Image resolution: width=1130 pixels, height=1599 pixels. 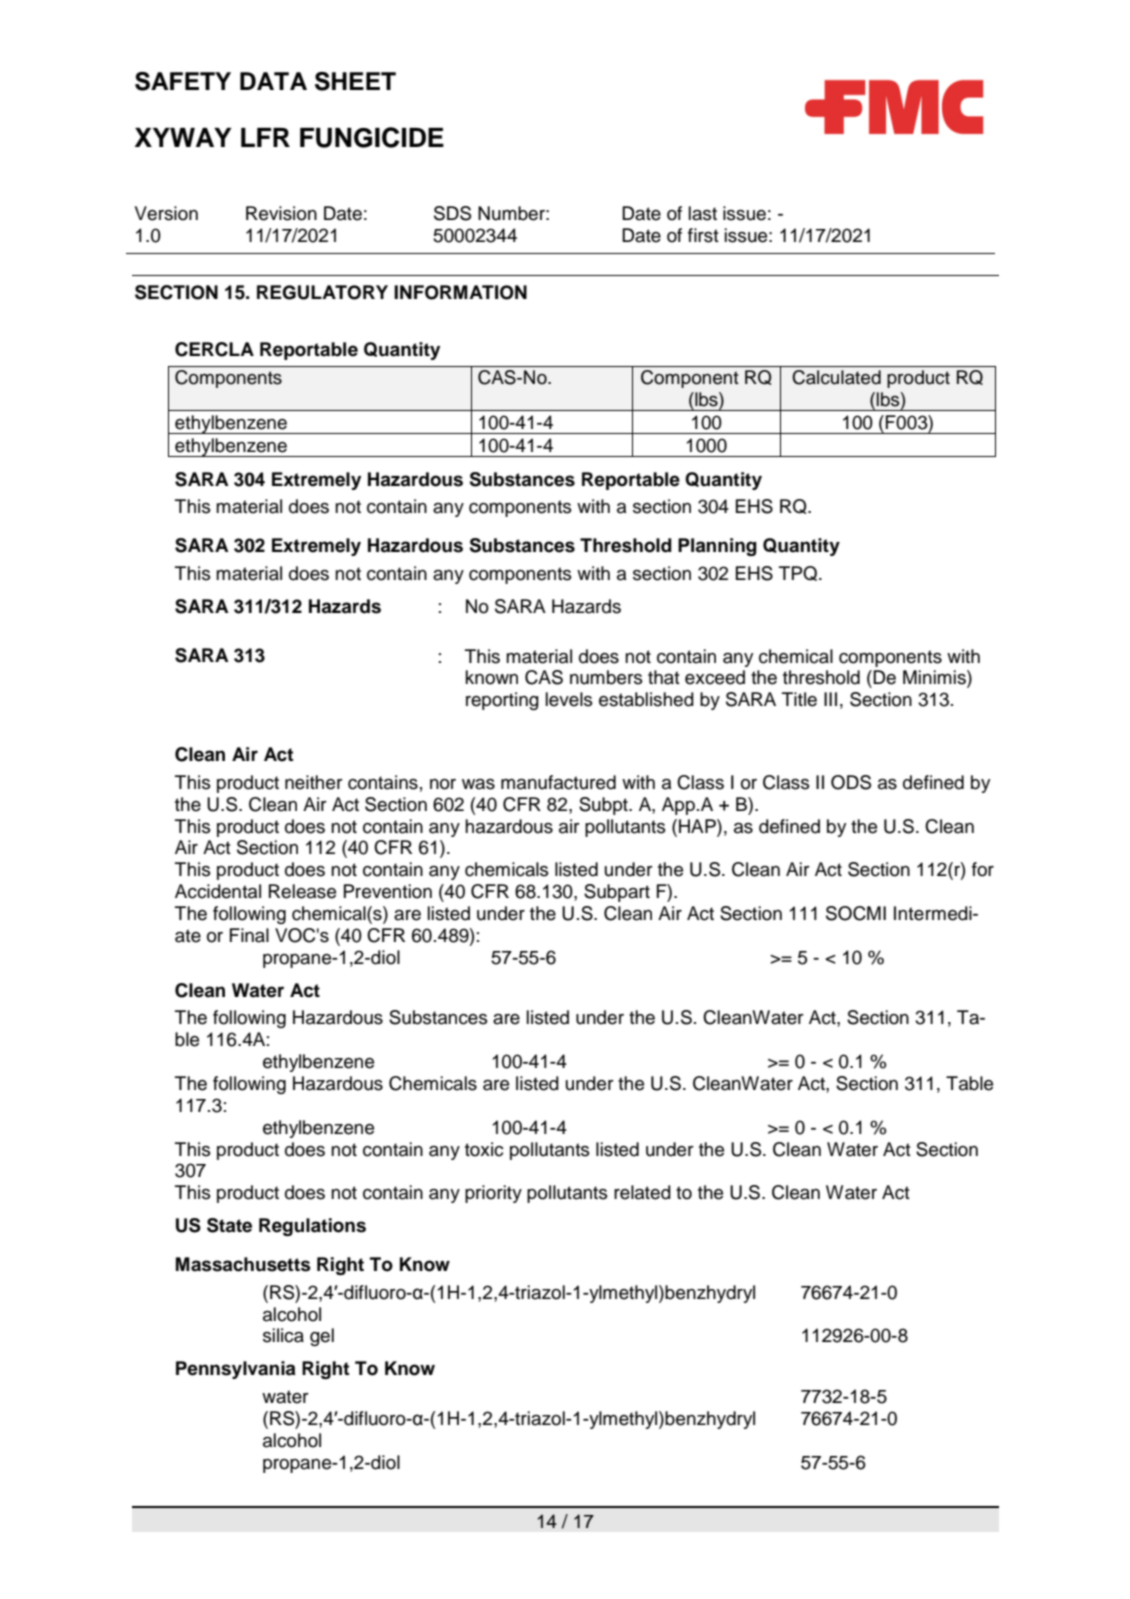 I want to click on last, so click(x=703, y=213).
